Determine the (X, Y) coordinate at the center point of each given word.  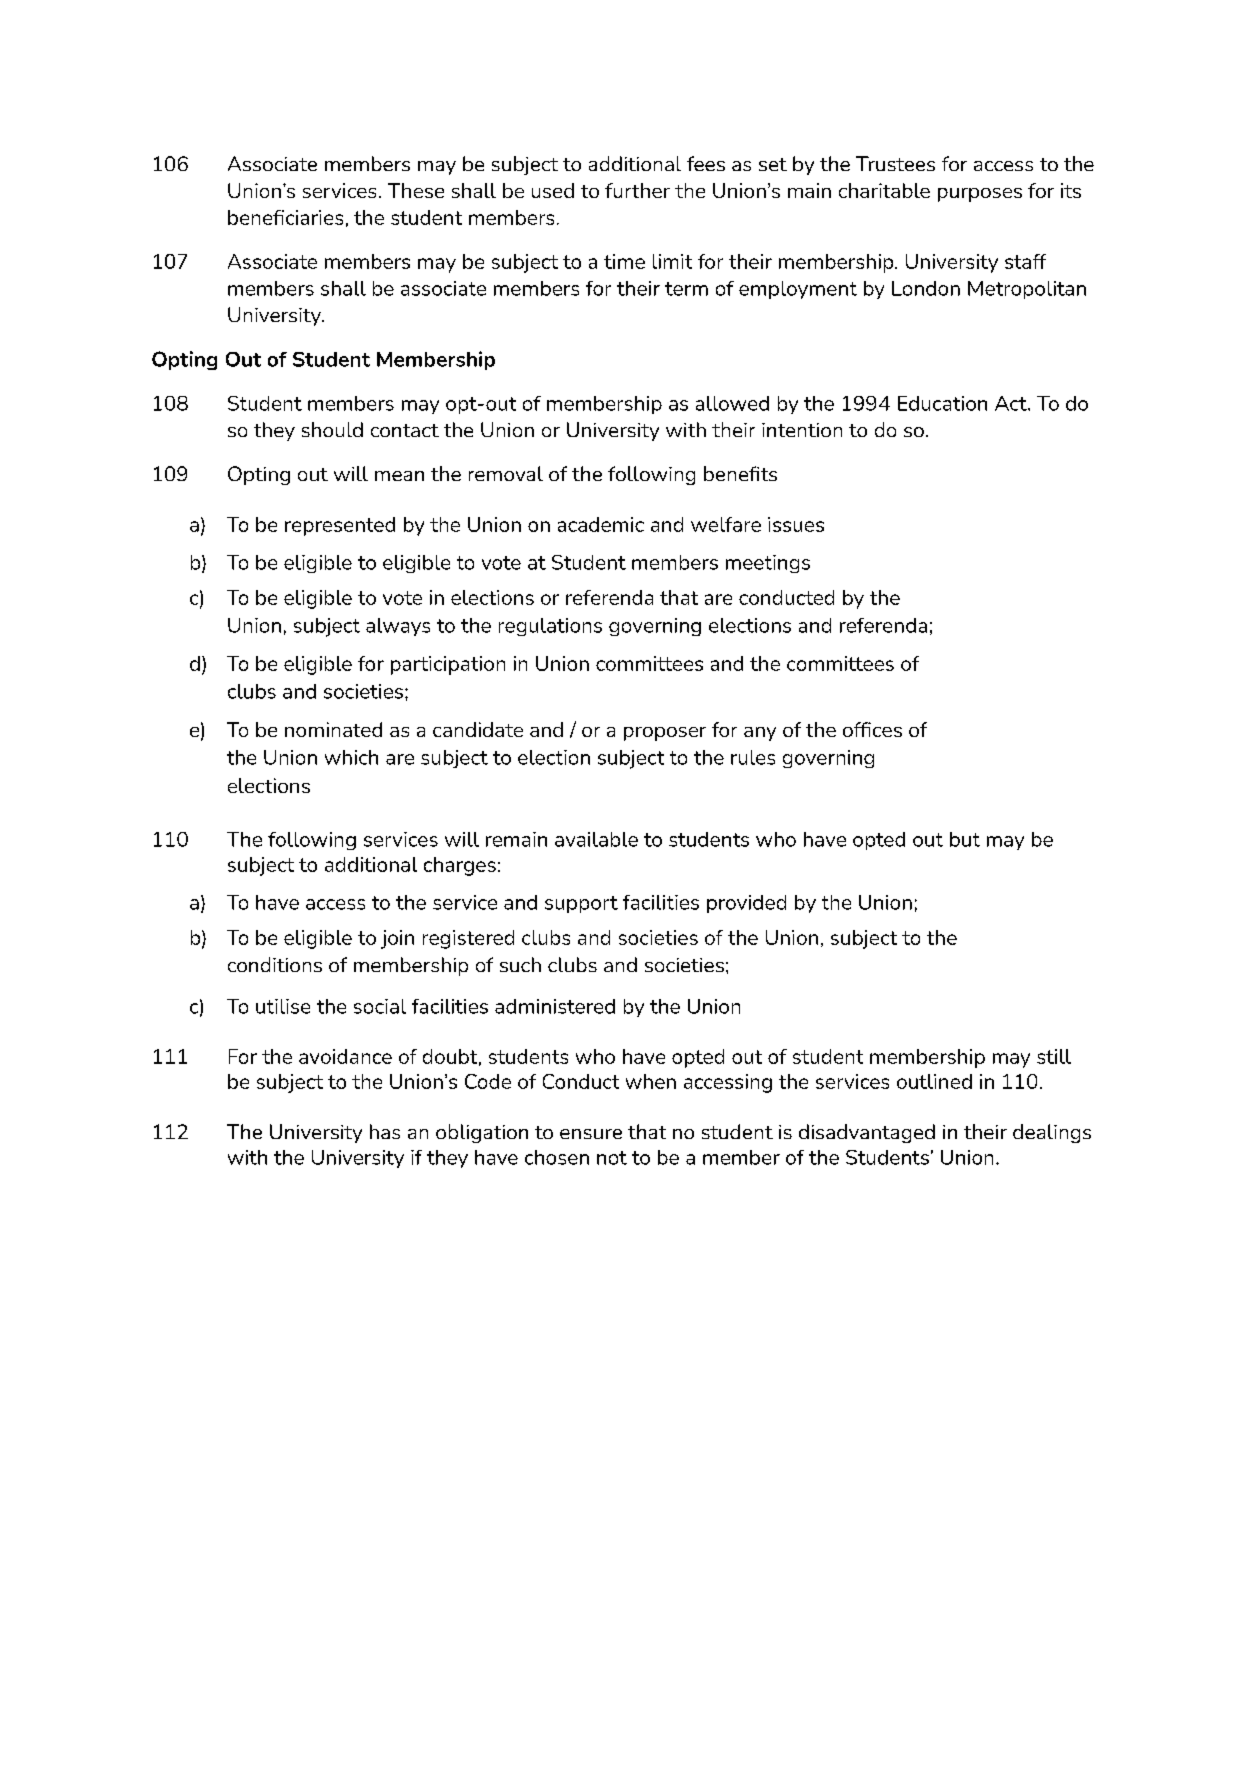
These (416, 190)
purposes (980, 195)
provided (746, 904)
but (965, 839)
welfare (726, 524)
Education (942, 403)
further (637, 190)
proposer (665, 734)
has (385, 1131)
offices (872, 729)
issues (796, 524)
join (397, 939)
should (332, 429)
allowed (732, 403)
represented (340, 526)
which (351, 757)
